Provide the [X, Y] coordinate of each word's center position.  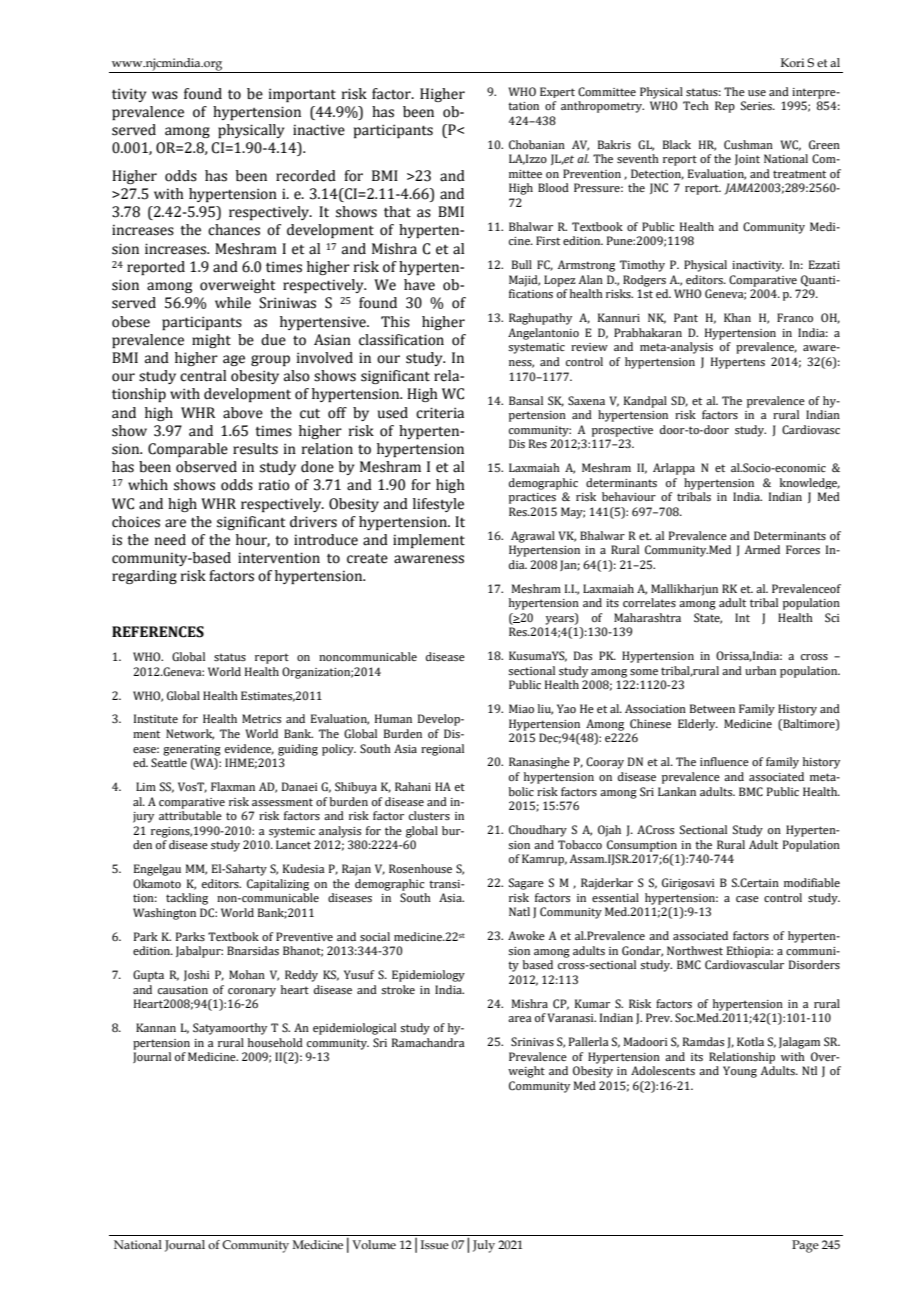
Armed [762, 549]
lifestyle [438, 505]
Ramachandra [428, 1042]
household [275, 1042]
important [302, 95]
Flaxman [233, 786]
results [255, 449]
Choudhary [538, 831]
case [747, 899]
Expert [557, 92]
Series [757, 105]
